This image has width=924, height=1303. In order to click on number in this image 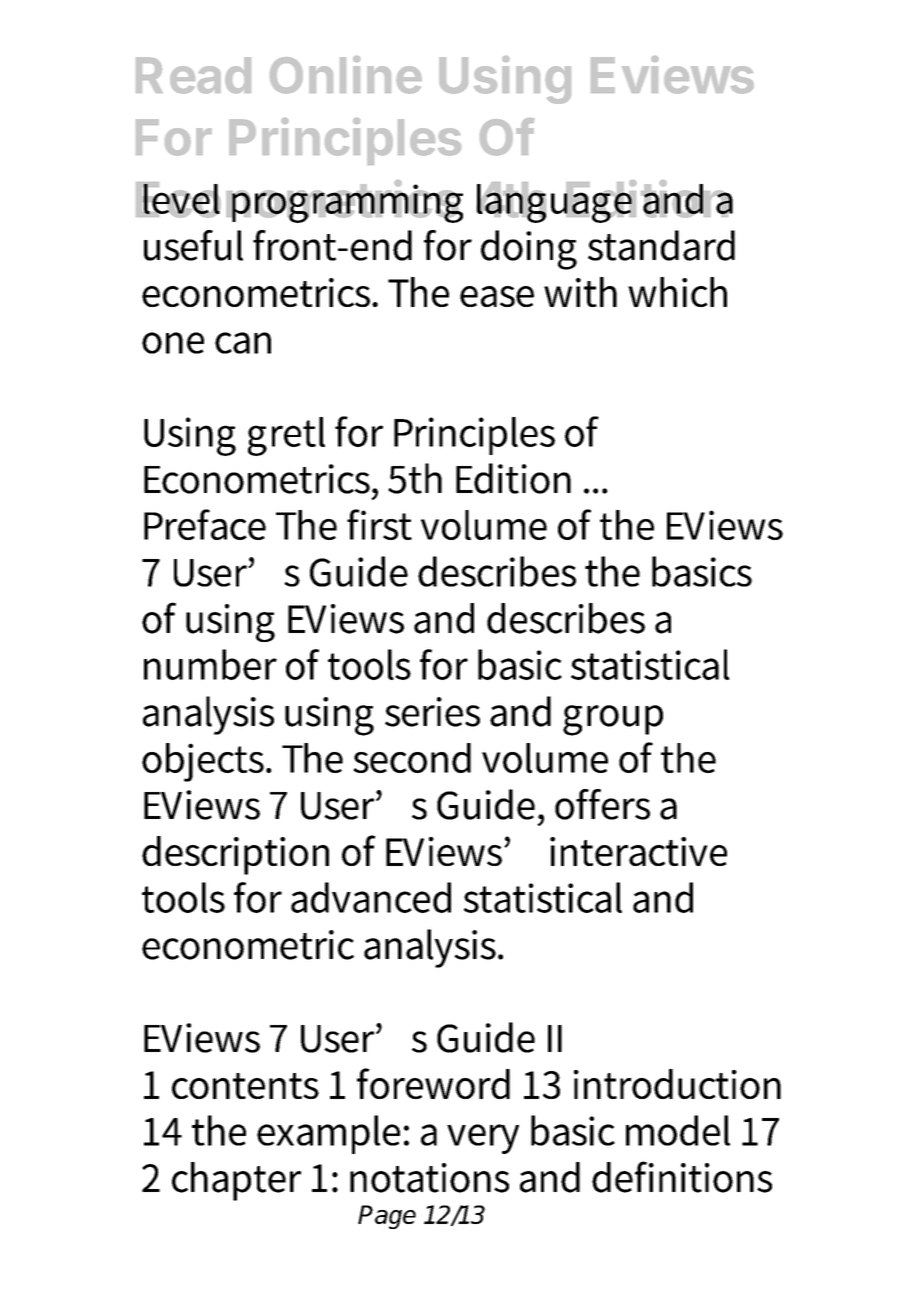, I will do `click(210, 664)`.
